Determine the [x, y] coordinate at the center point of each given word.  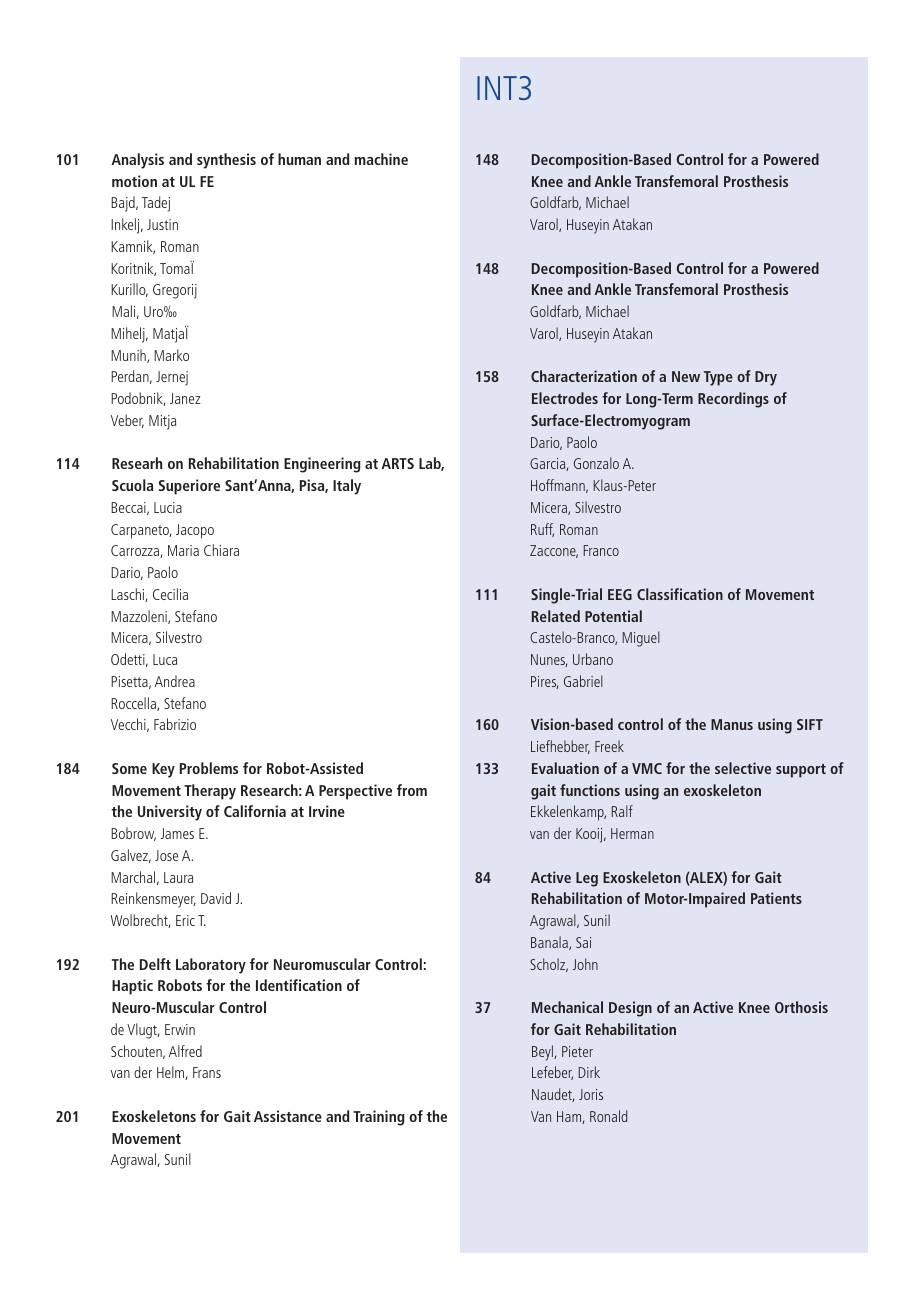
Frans [207, 1072]
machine [381, 159]
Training [379, 1118]
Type [718, 378]
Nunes [549, 660]
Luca [165, 659]
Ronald [609, 1116]
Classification [680, 594]
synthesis [226, 161]
